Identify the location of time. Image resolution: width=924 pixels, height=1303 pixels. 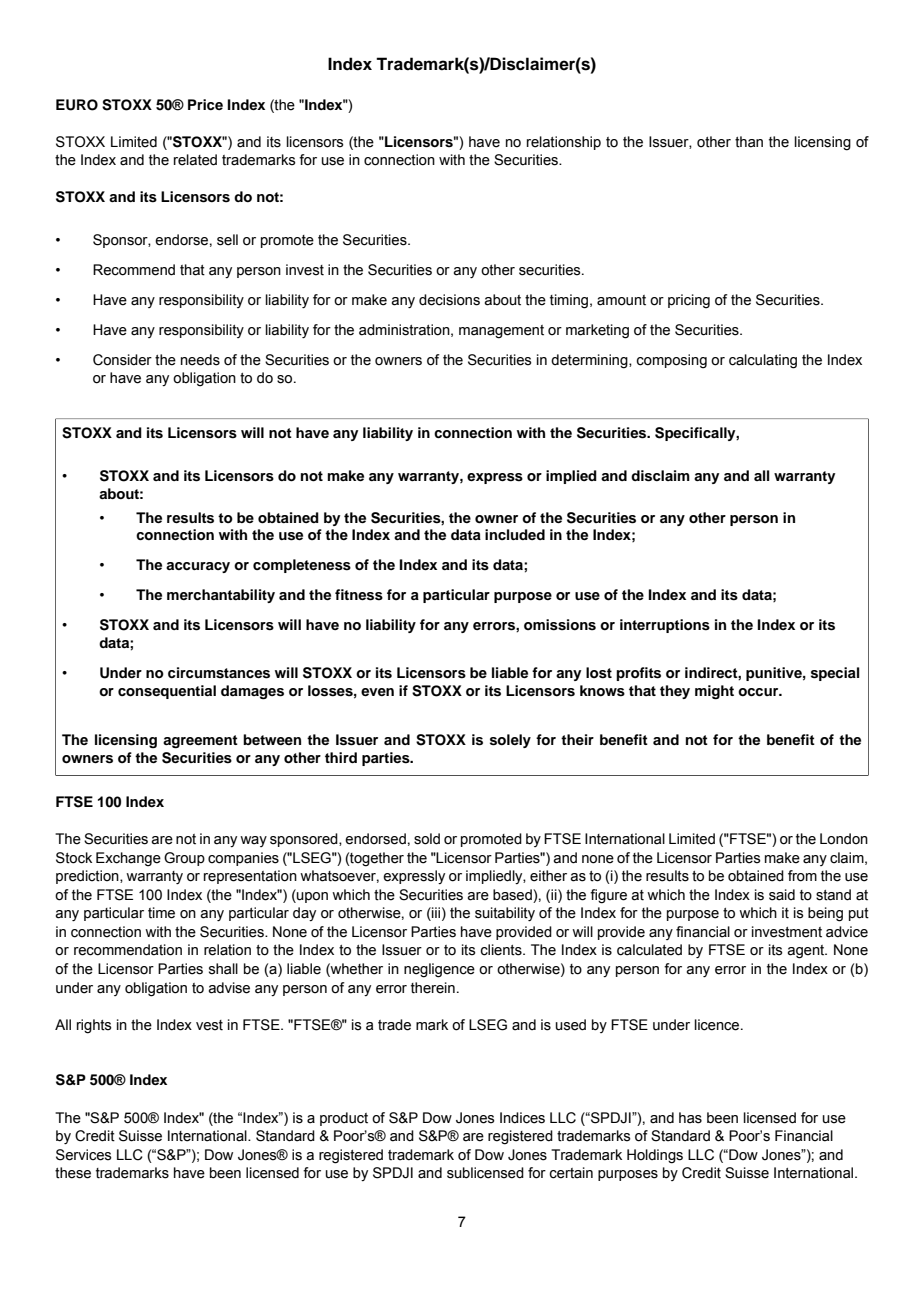
(161, 913).
